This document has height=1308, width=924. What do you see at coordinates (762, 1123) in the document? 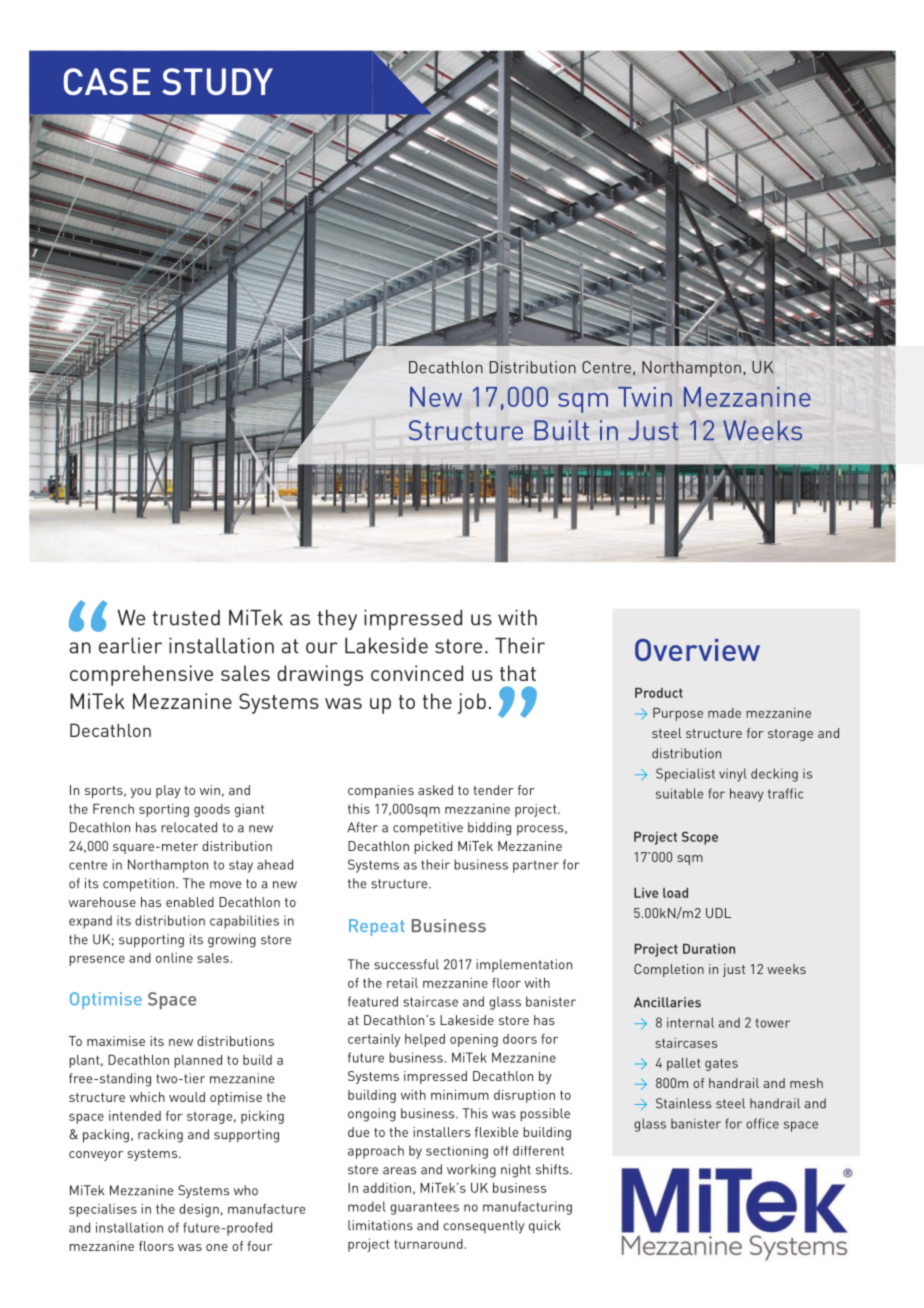
I see `office` at bounding box center [762, 1123].
